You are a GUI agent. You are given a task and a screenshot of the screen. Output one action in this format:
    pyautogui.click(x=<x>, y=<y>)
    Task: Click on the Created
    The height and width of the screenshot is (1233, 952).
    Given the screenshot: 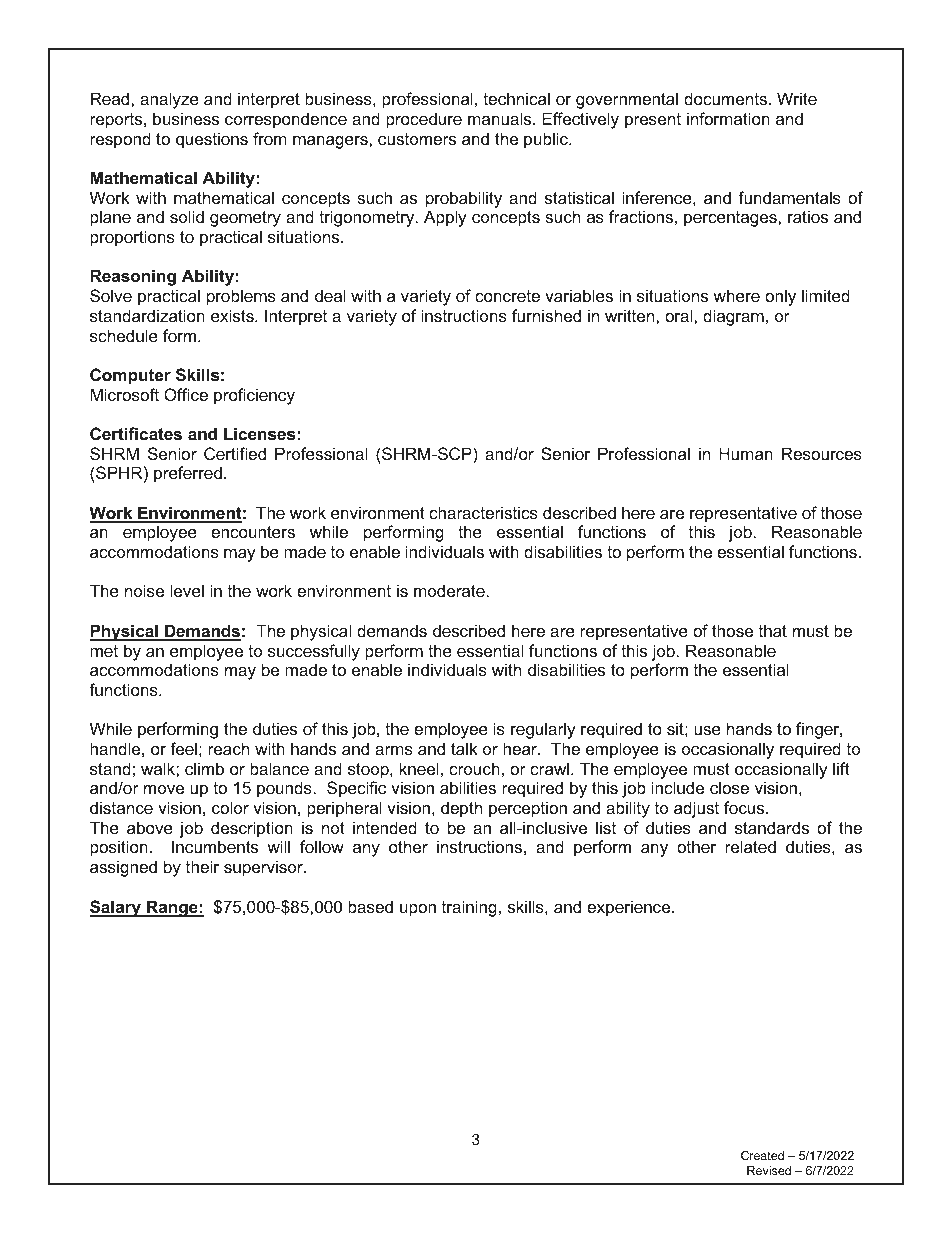 What is the action you would take?
    pyautogui.click(x=762, y=1155)
